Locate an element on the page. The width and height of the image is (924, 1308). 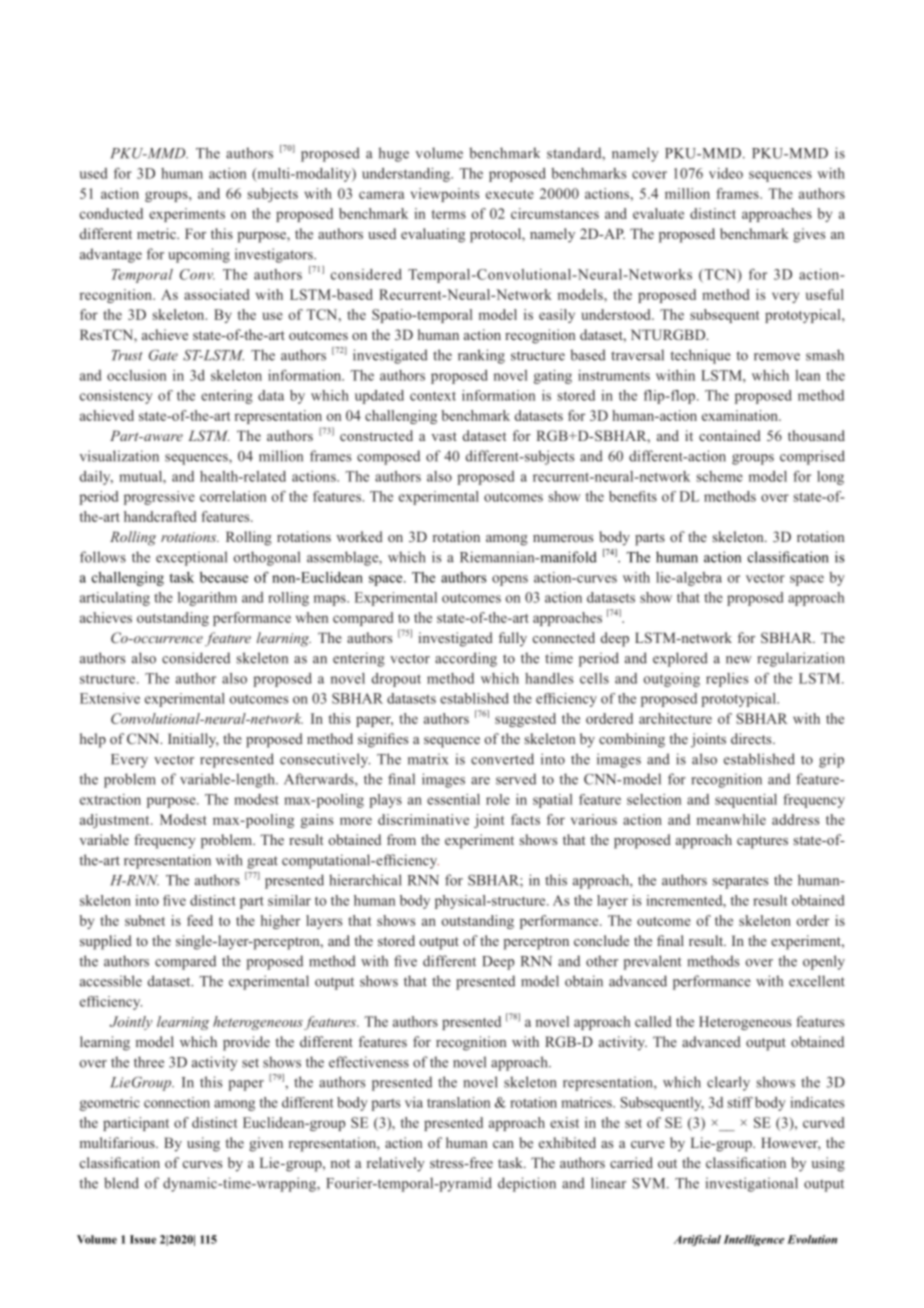
viewpoints is located at coordinates (445, 195).
